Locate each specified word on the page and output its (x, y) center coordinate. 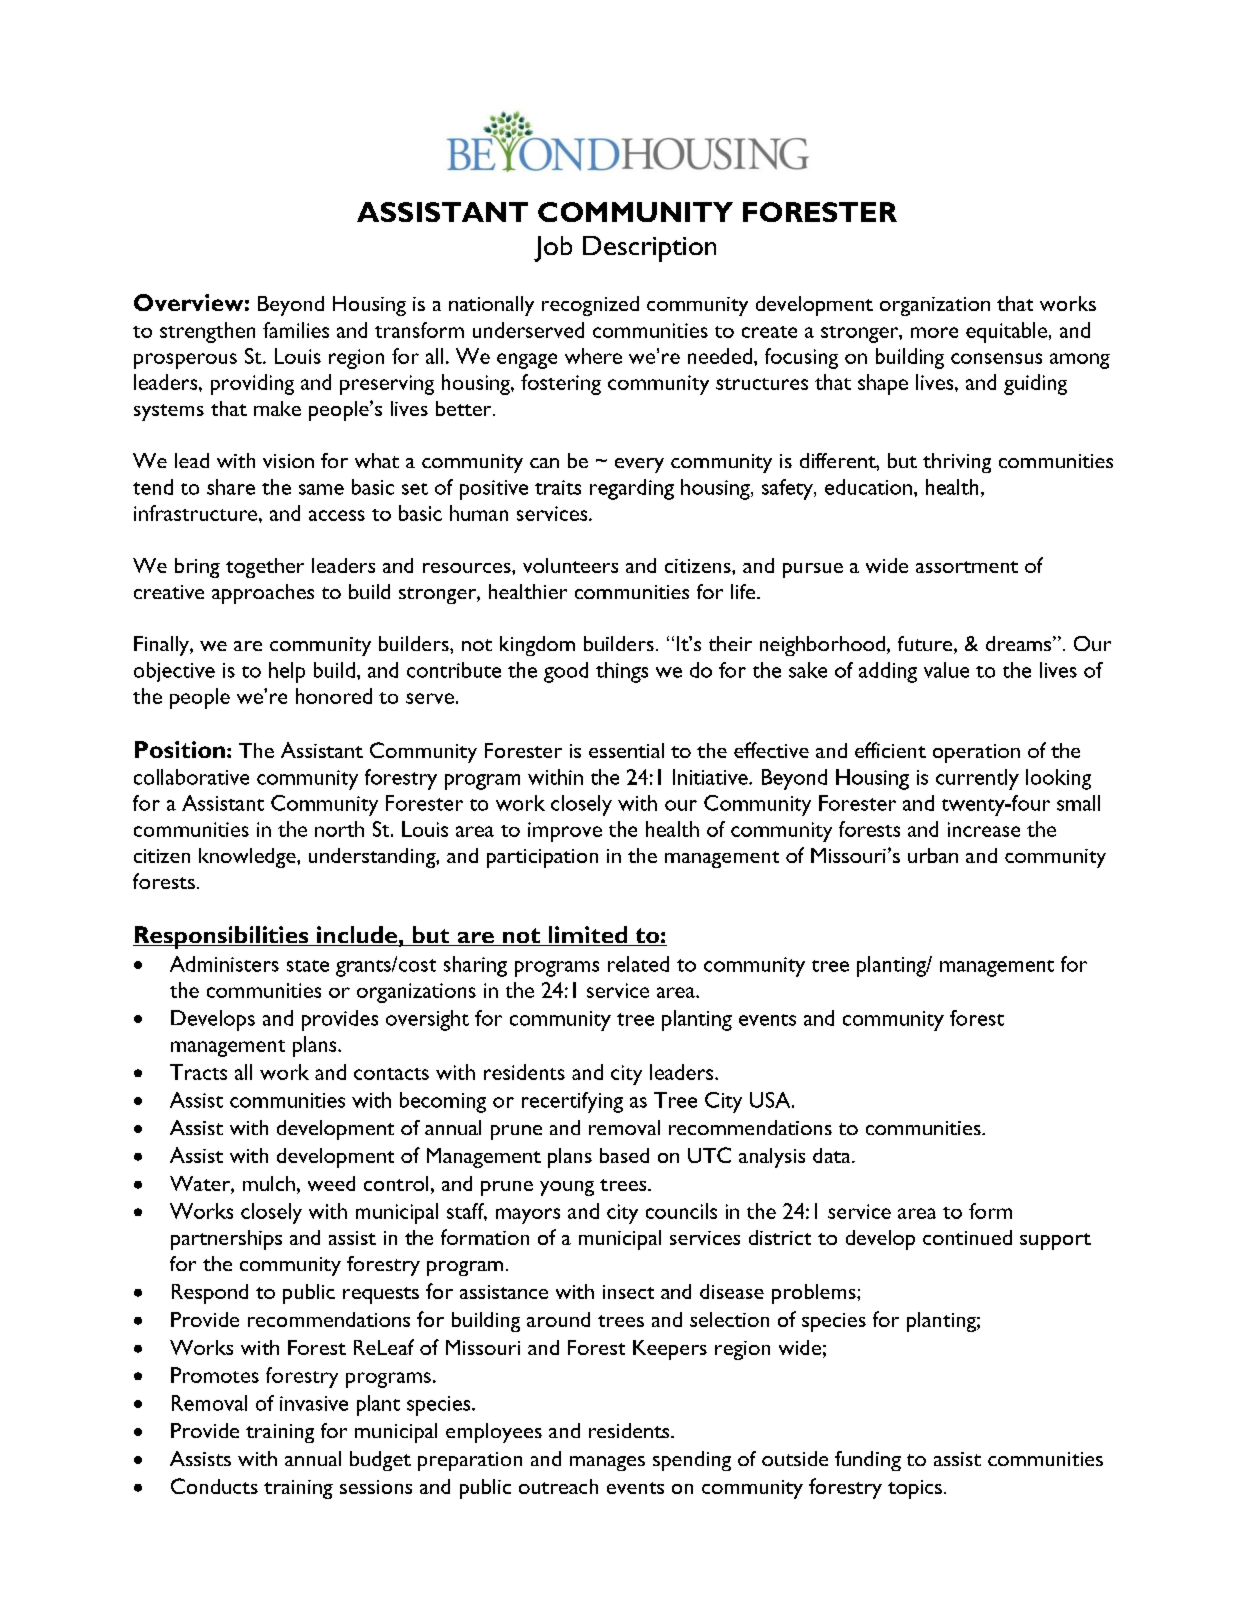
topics (915, 1489)
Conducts (214, 1486)
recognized (590, 306)
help (287, 672)
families (296, 330)
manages (607, 1463)
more (934, 332)
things (622, 672)
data (833, 1155)
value (946, 670)
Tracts (198, 1072)
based (624, 1155)
